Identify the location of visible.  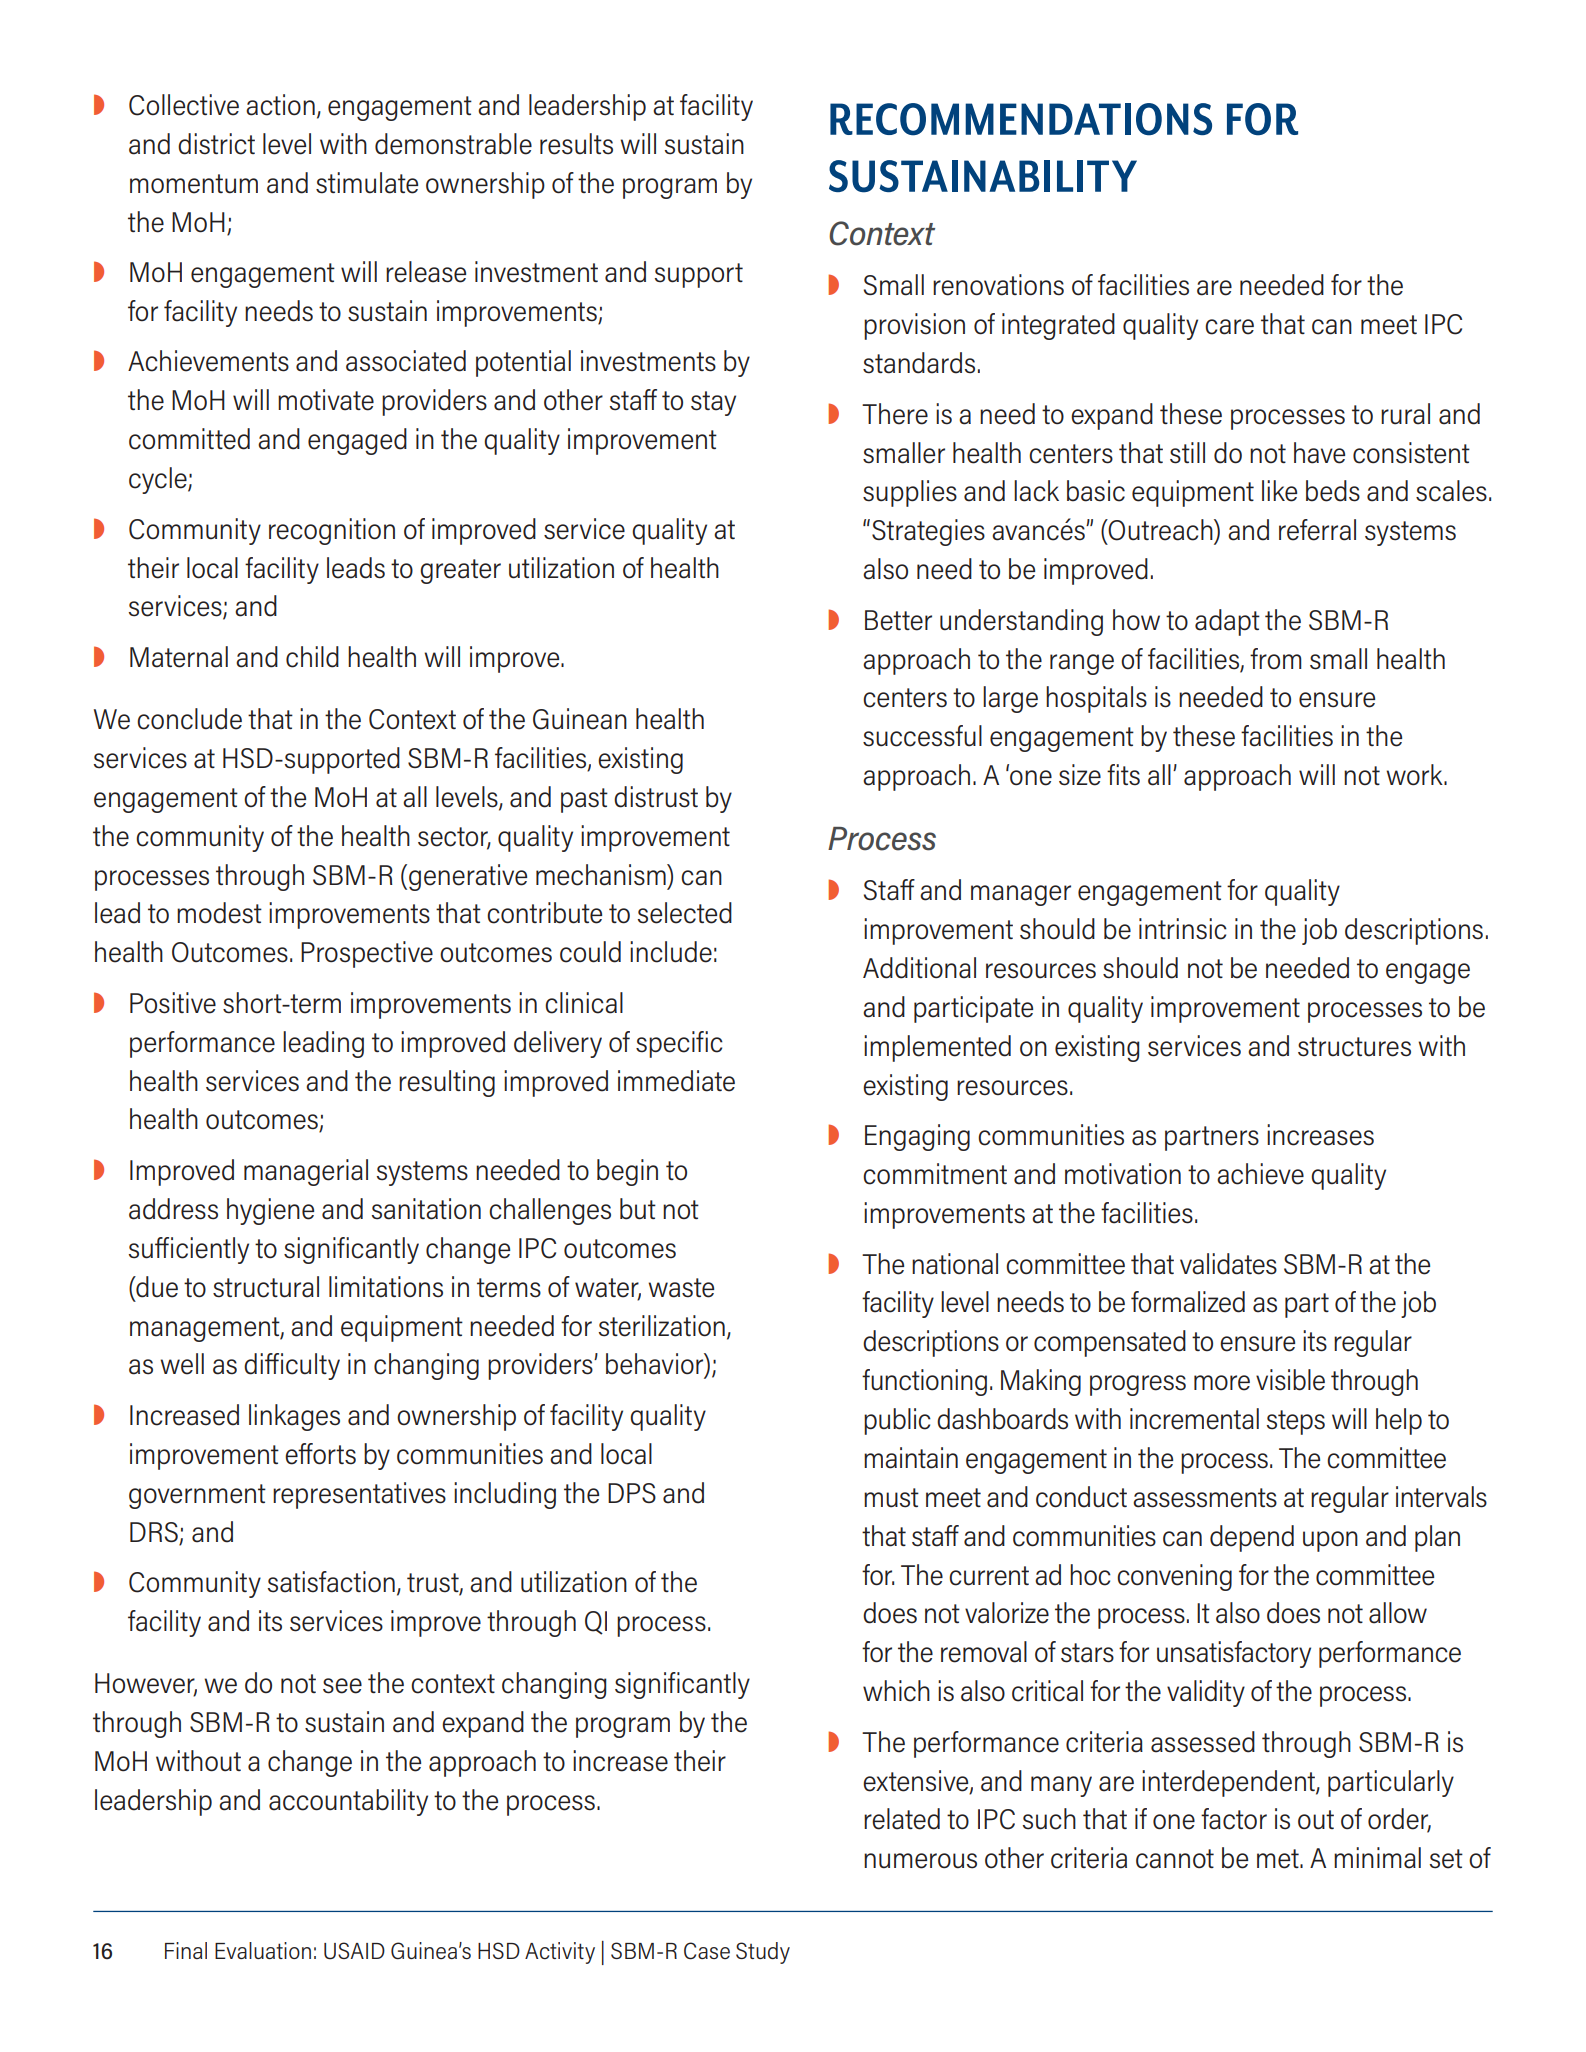
(1290, 1380).
